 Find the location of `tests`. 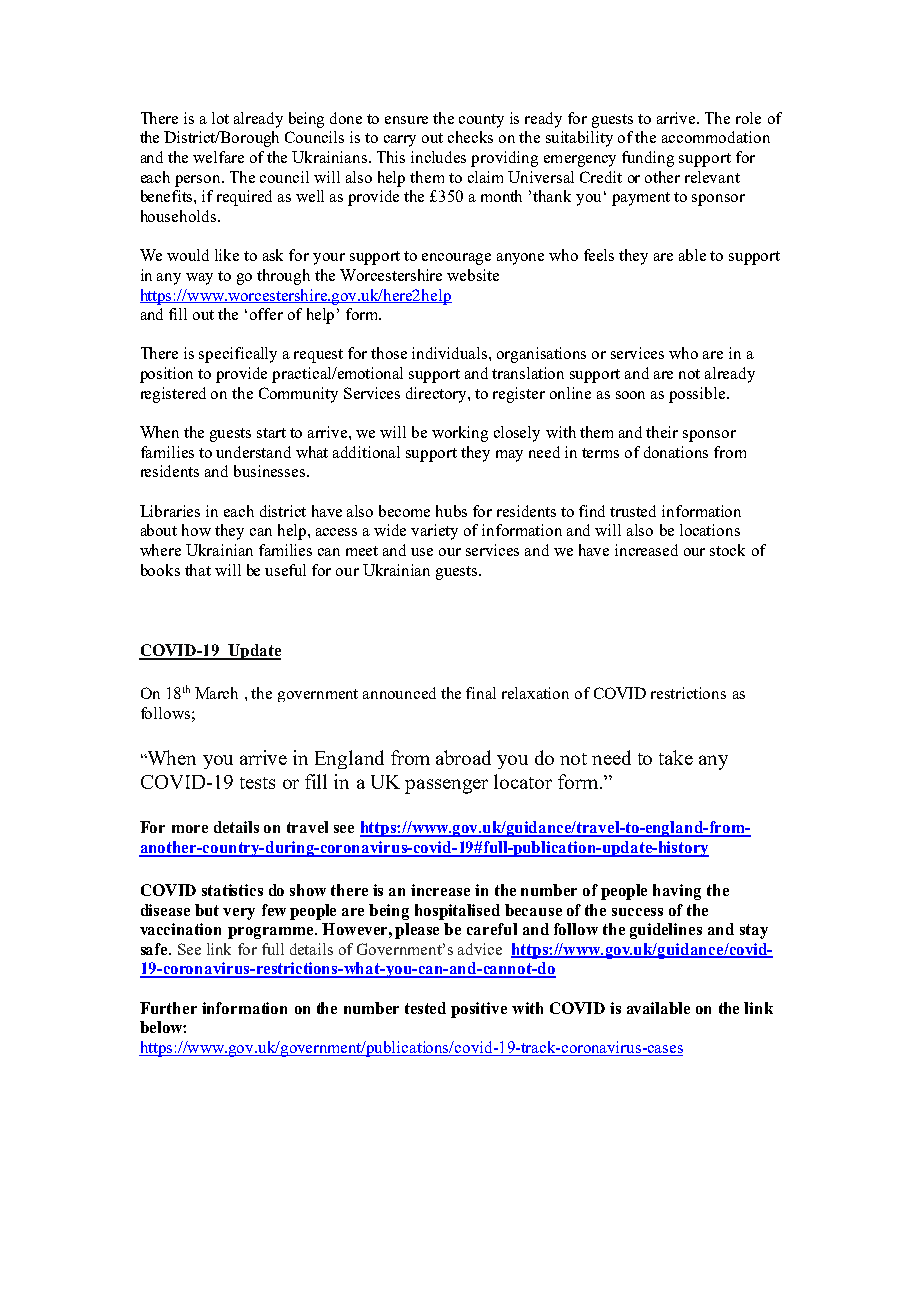

tests is located at coordinates (257, 783).
